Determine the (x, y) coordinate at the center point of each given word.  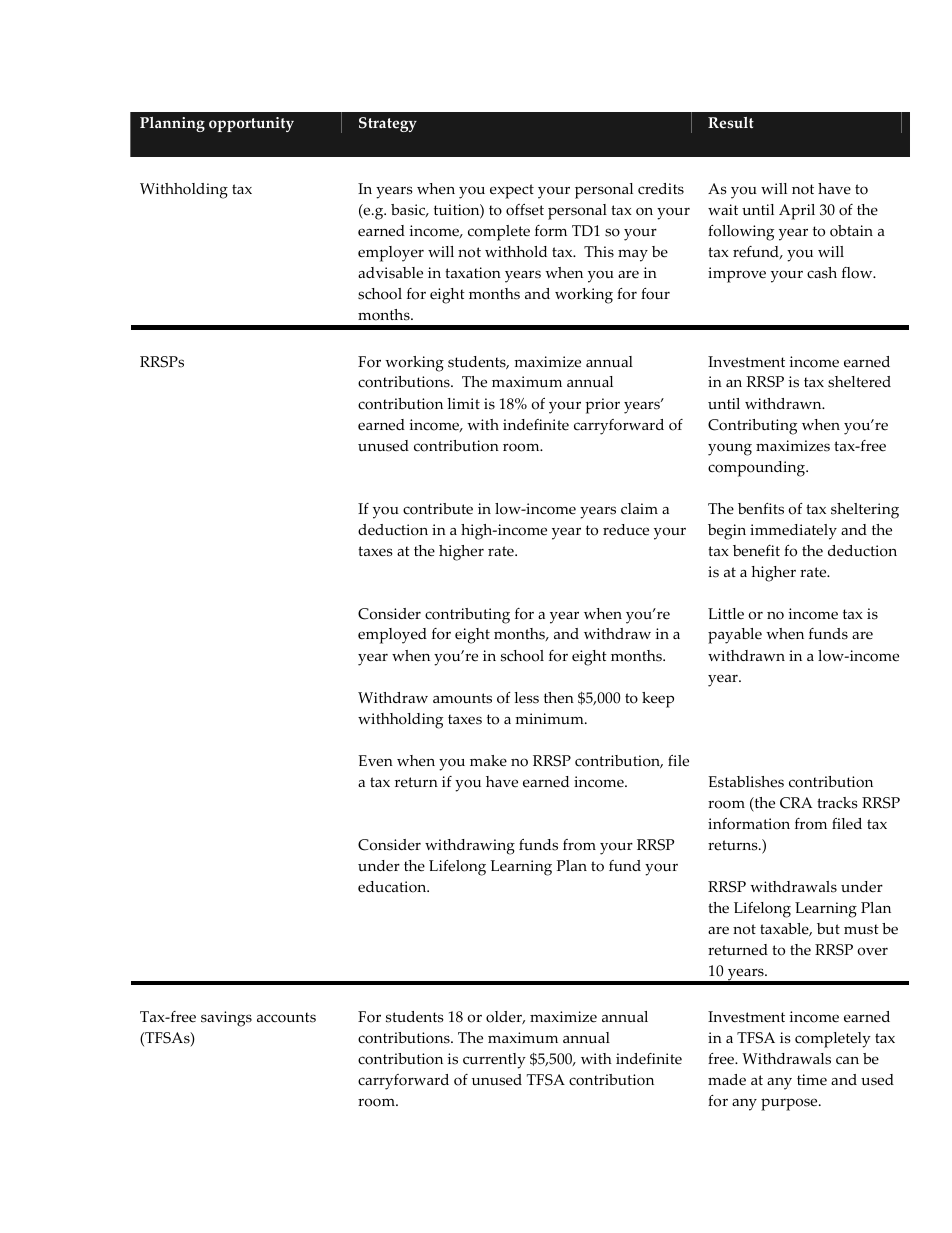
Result (731, 123)
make (488, 761)
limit (463, 403)
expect (512, 191)
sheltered (859, 382)
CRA (796, 803)
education (393, 887)
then (559, 698)
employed (392, 636)
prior (602, 406)
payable (735, 636)
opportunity (251, 124)
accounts (286, 1017)
